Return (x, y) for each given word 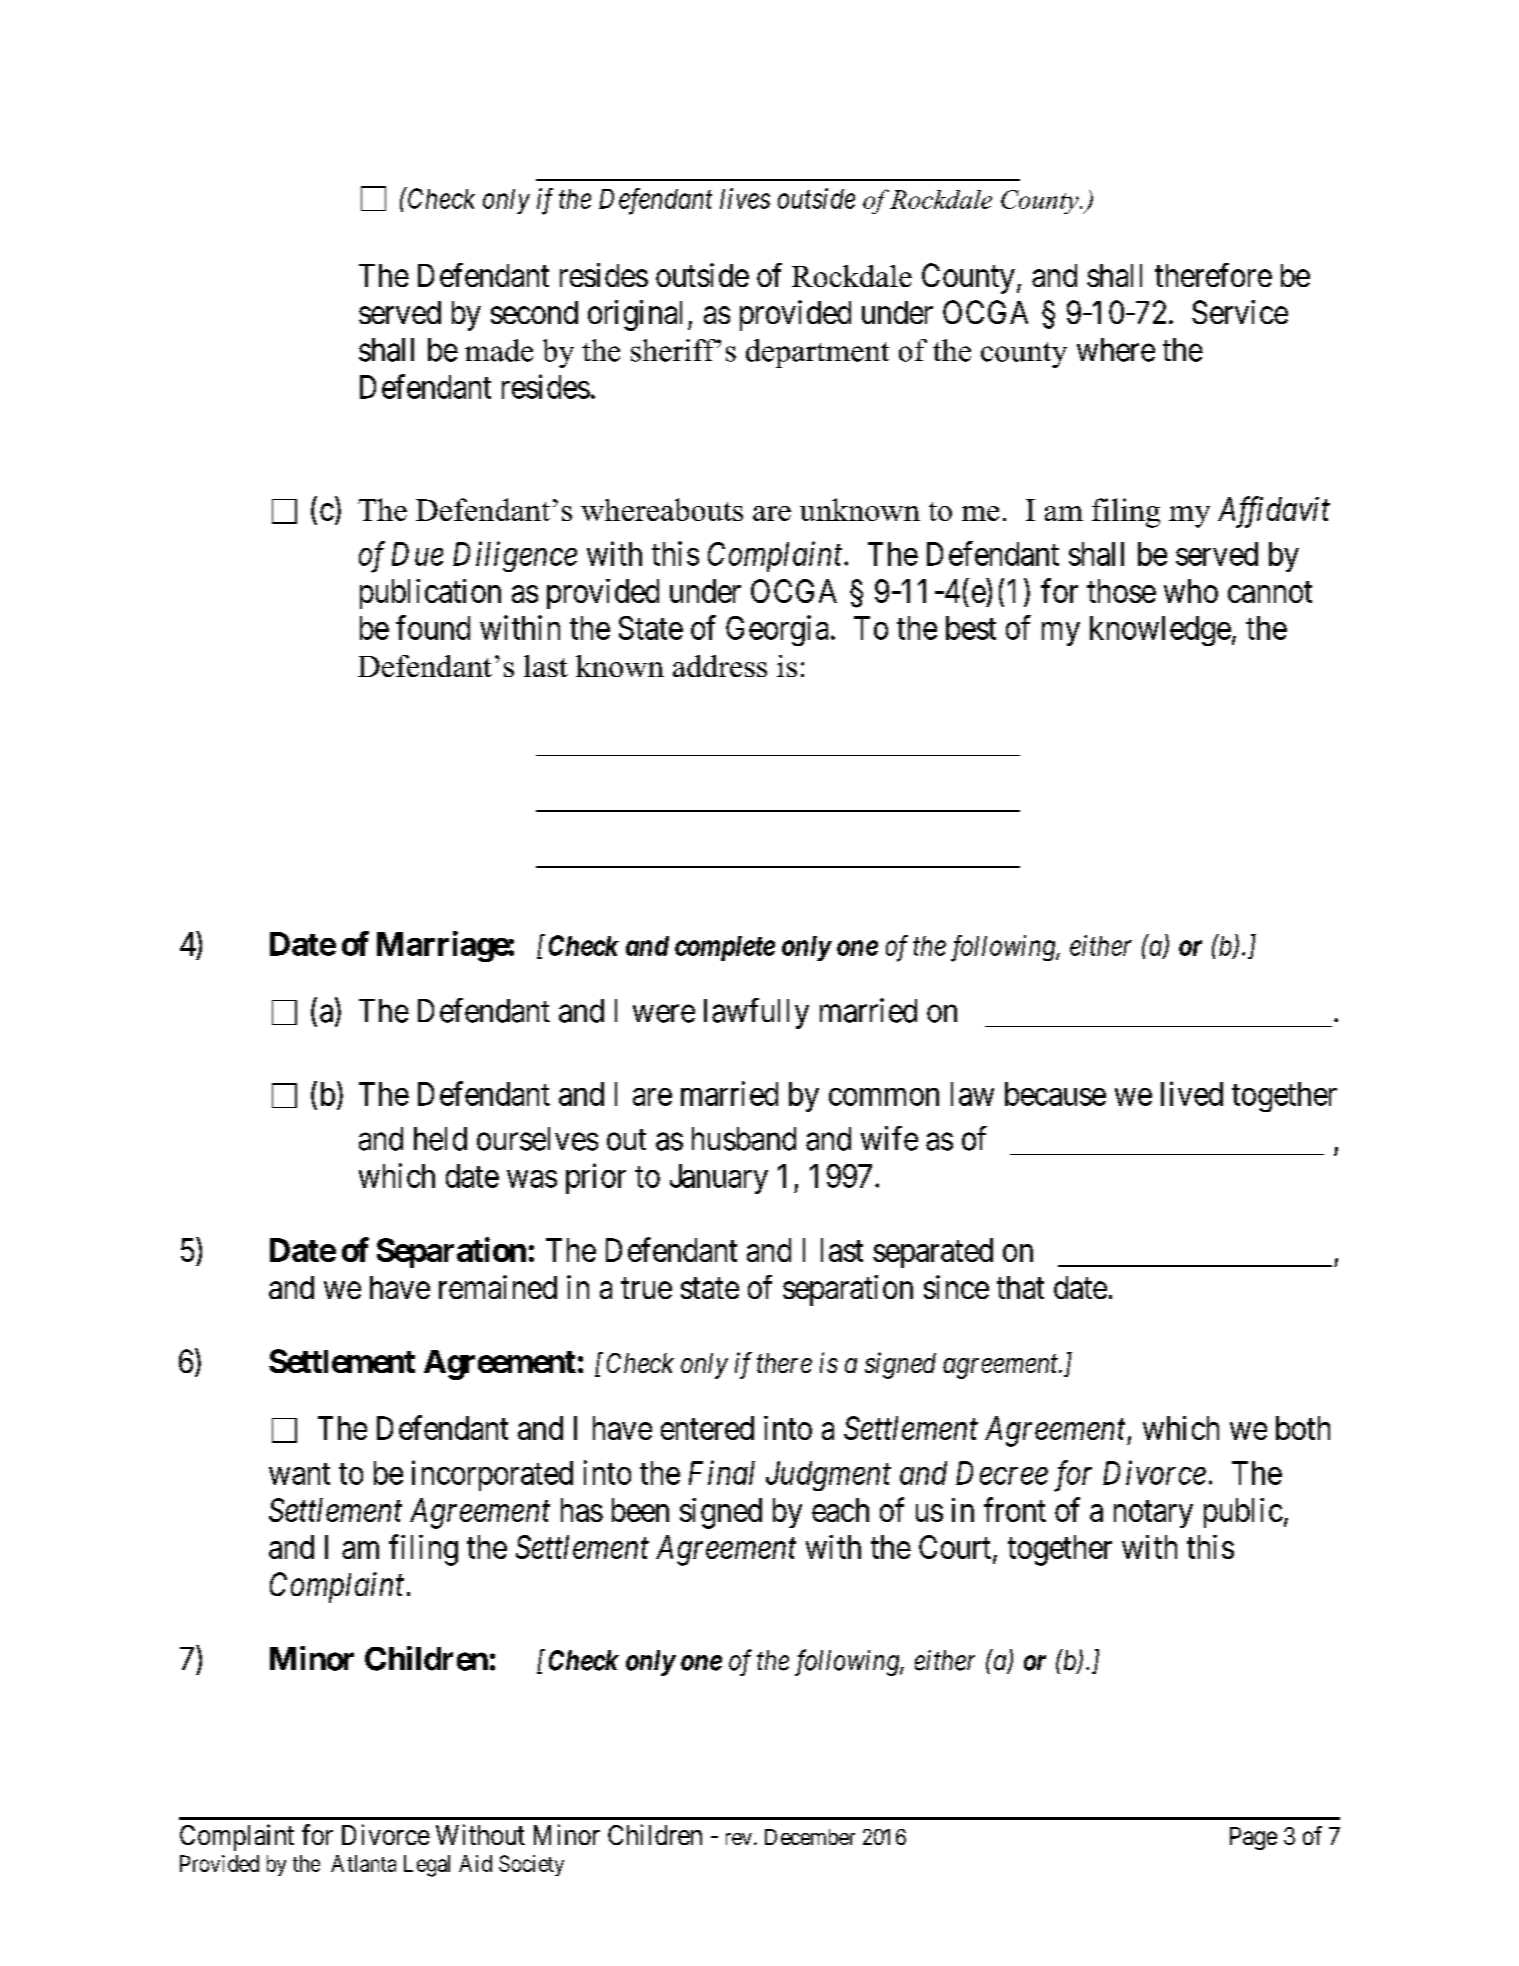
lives (745, 198)
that (1020, 1287)
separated (933, 1253)
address (720, 666)
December (810, 1837)
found (433, 627)
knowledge (1160, 631)
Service (1240, 312)
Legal (427, 1866)
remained (498, 1287)
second (534, 312)
